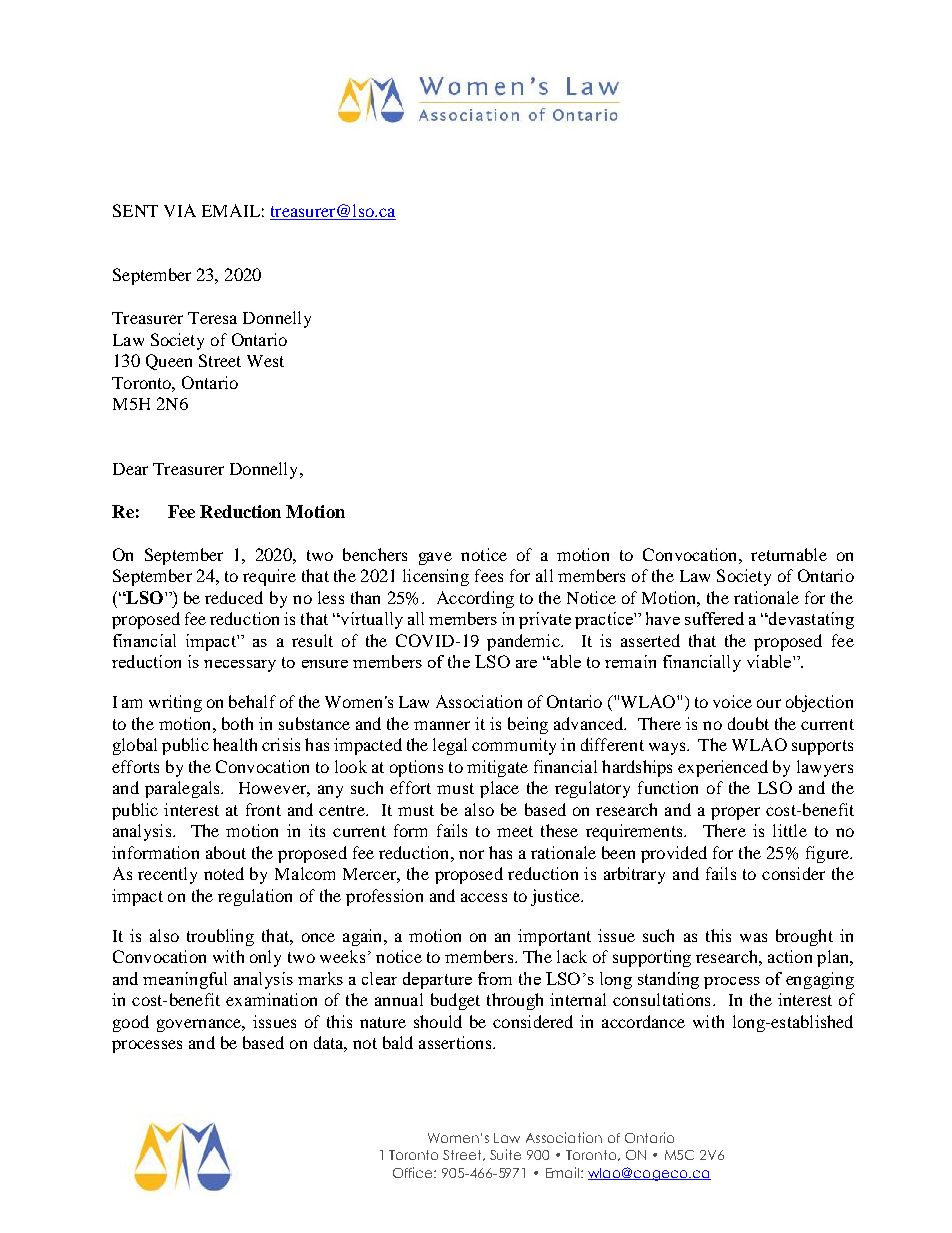 This screenshot has width=952, height=1233. I want to click on gave, so click(435, 558).
